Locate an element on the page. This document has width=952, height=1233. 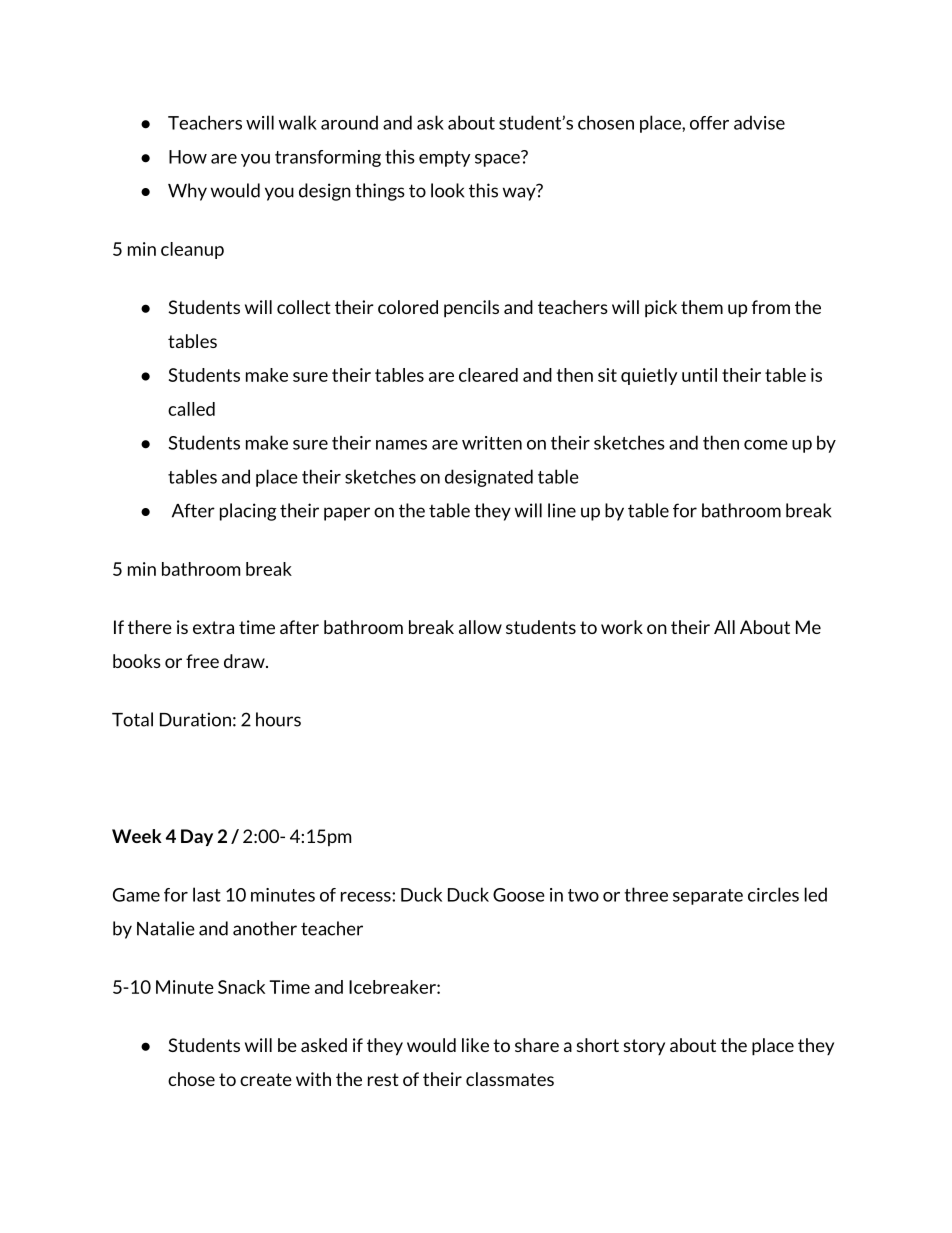
story is located at coordinates (644, 1047).
